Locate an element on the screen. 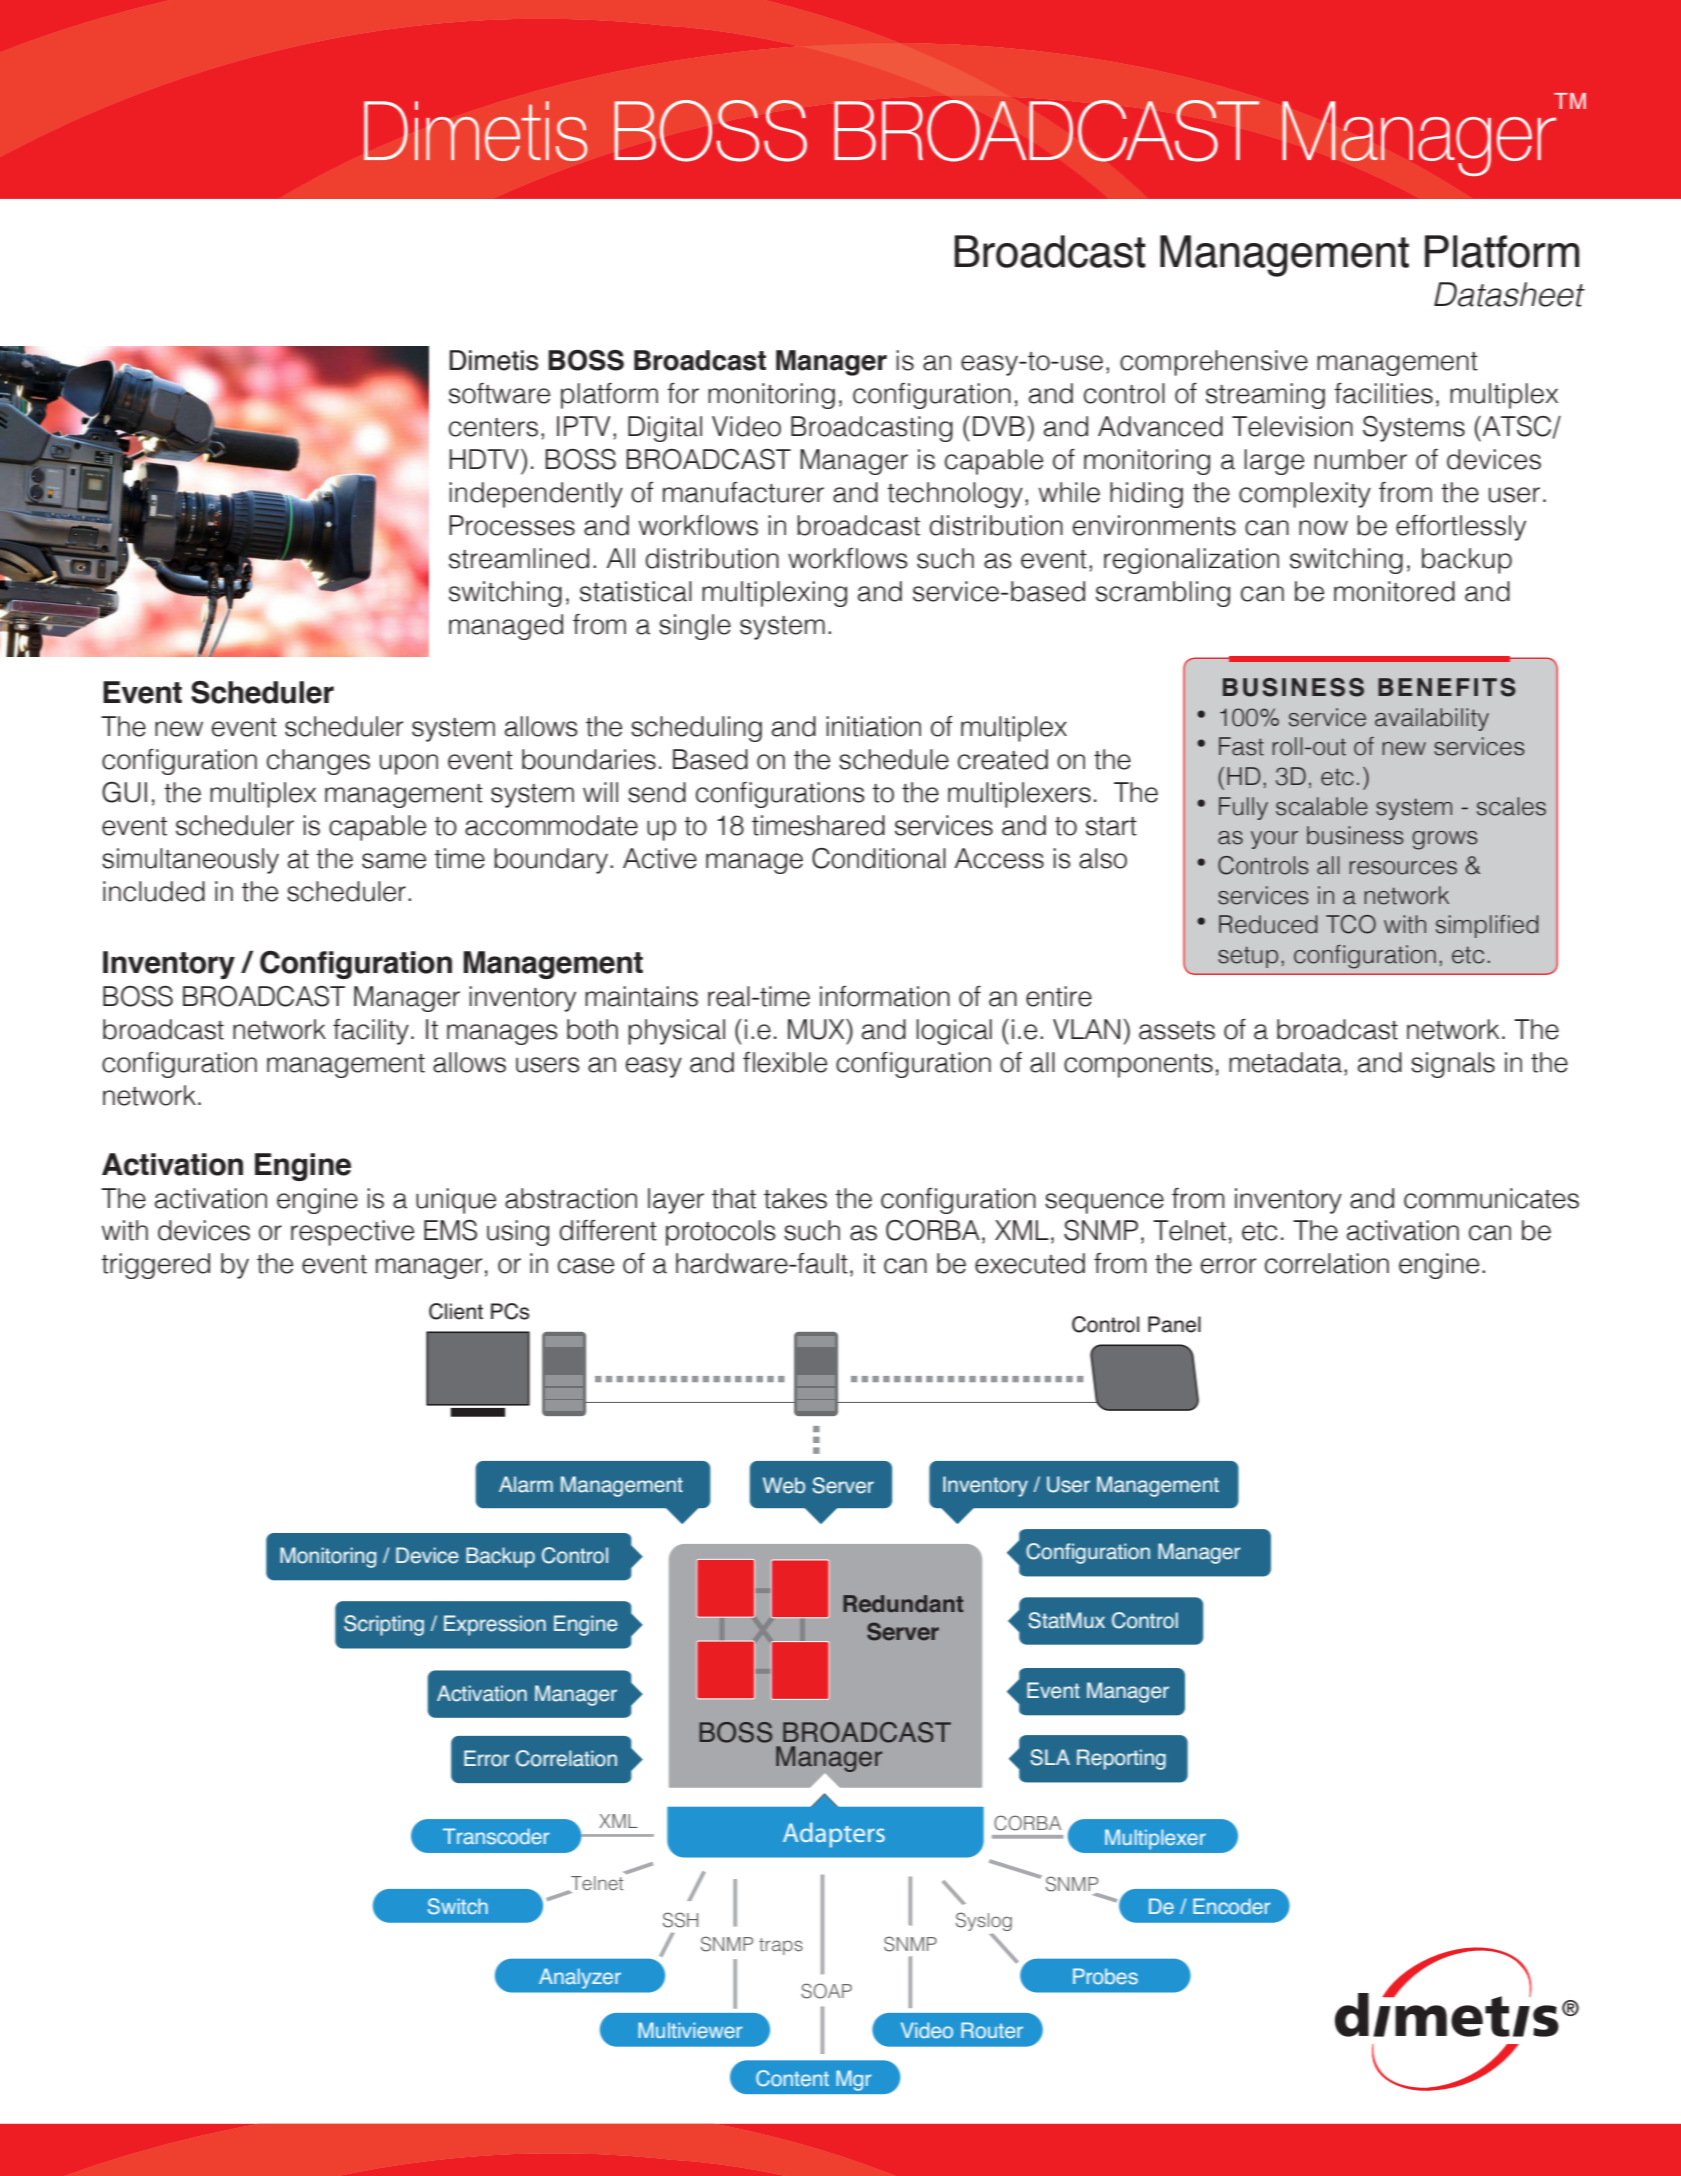 The image size is (1681, 2176). takes is located at coordinates (795, 1198).
